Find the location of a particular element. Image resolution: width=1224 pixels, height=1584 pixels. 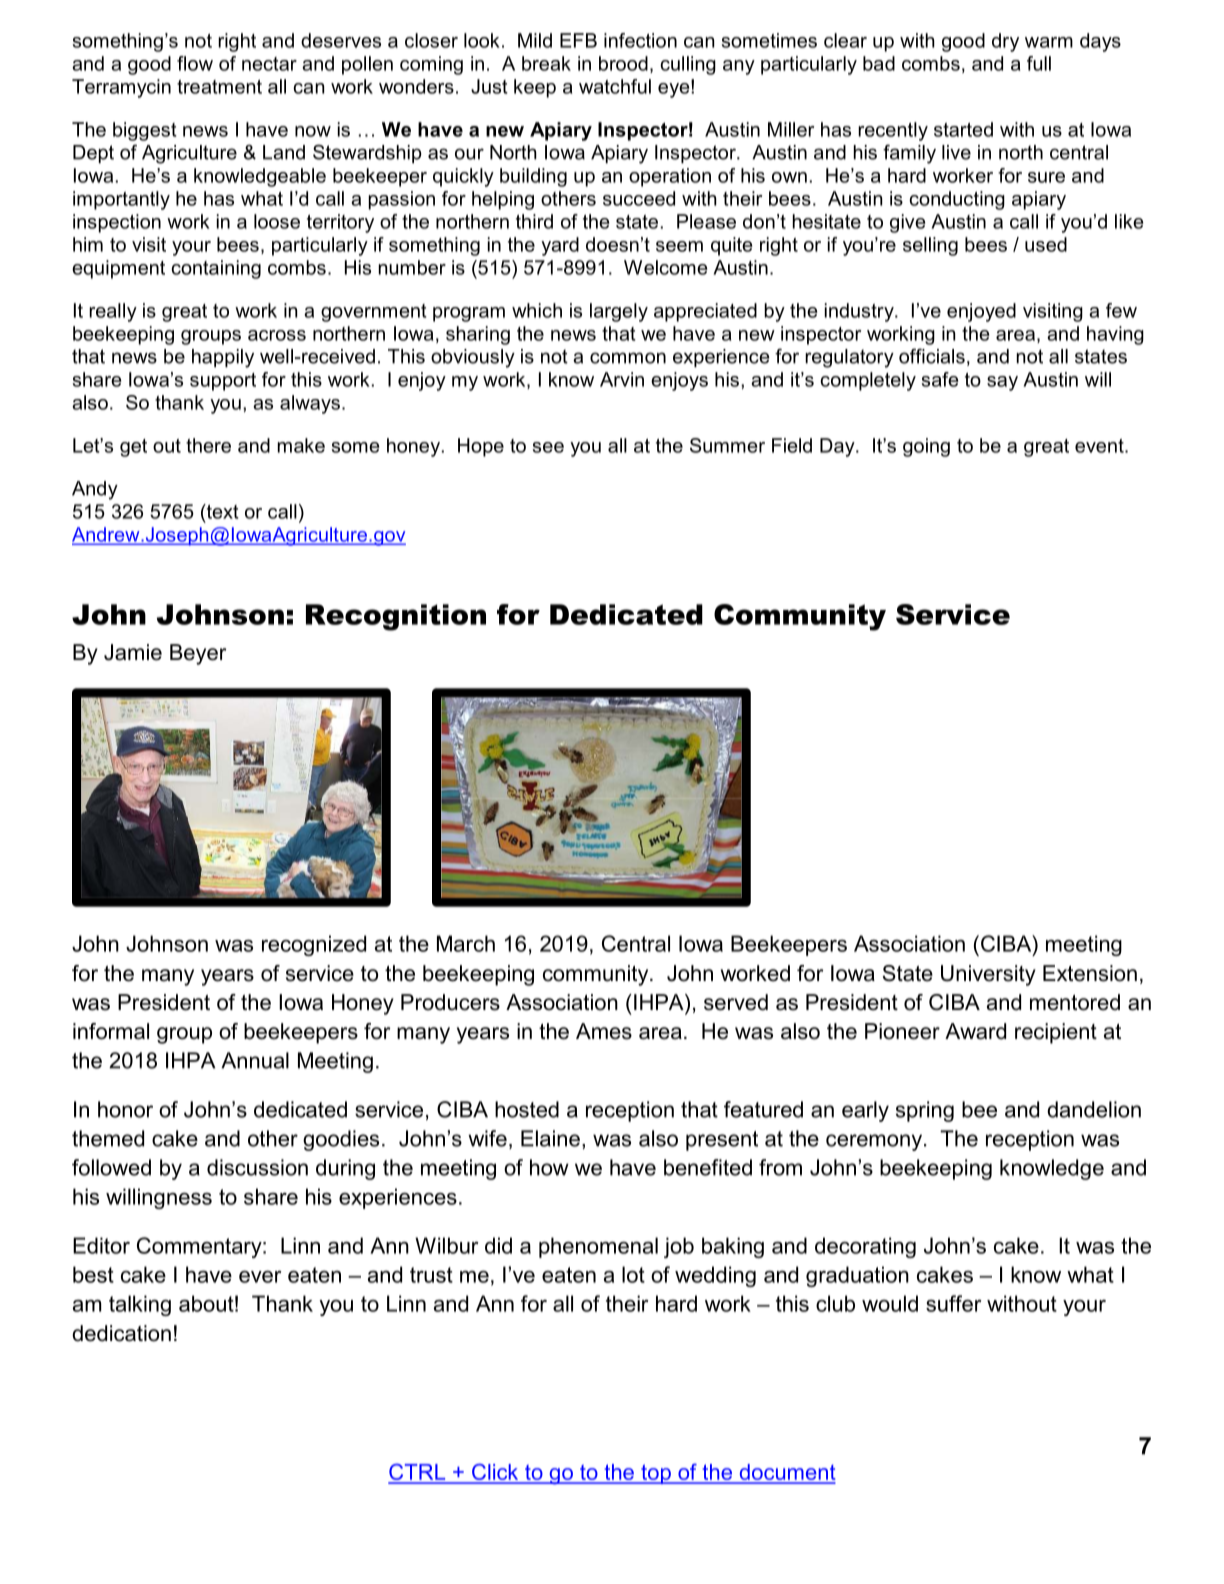

watchful is located at coordinates (615, 86).
